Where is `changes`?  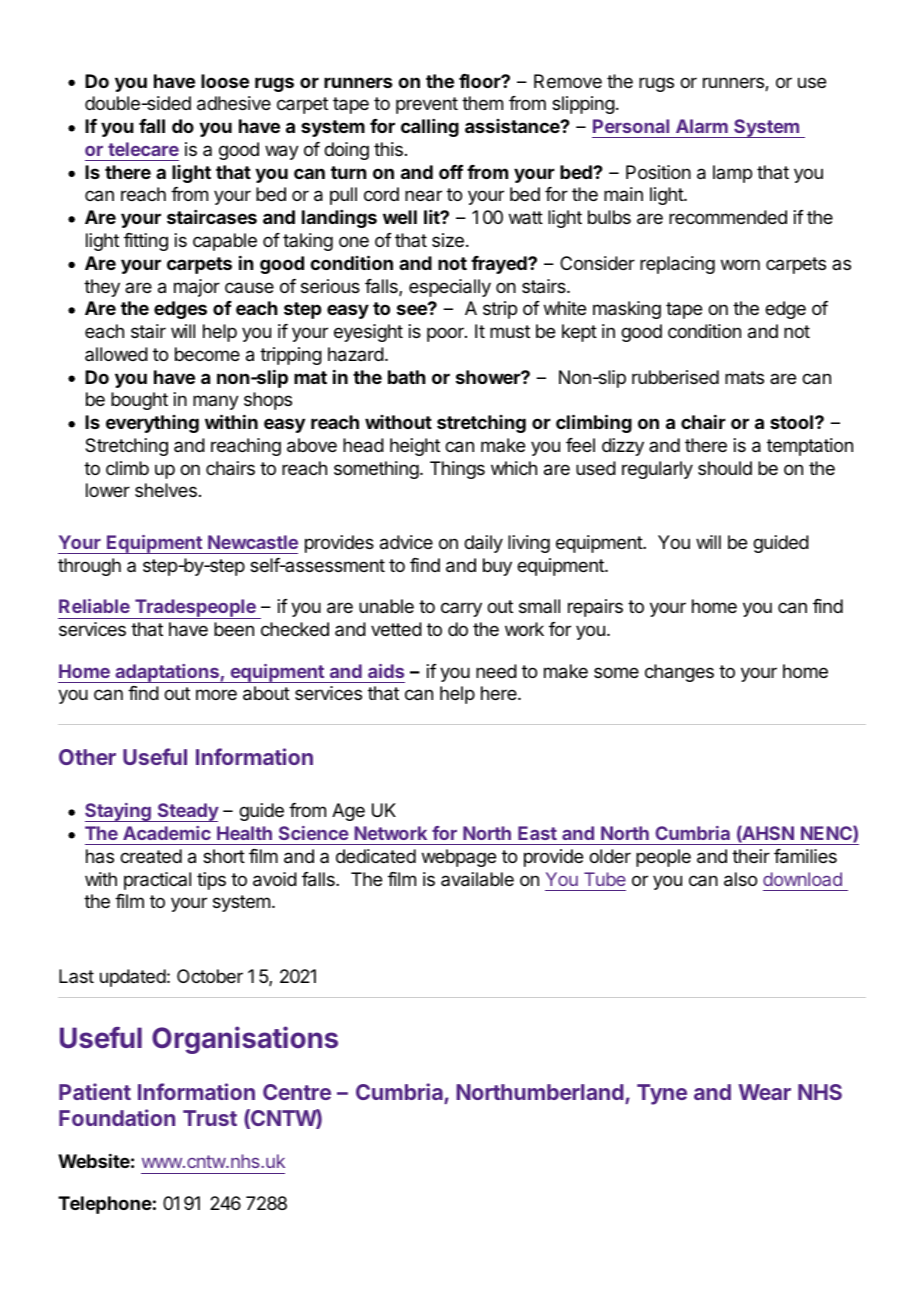 changes is located at coordinates (679, 673).
